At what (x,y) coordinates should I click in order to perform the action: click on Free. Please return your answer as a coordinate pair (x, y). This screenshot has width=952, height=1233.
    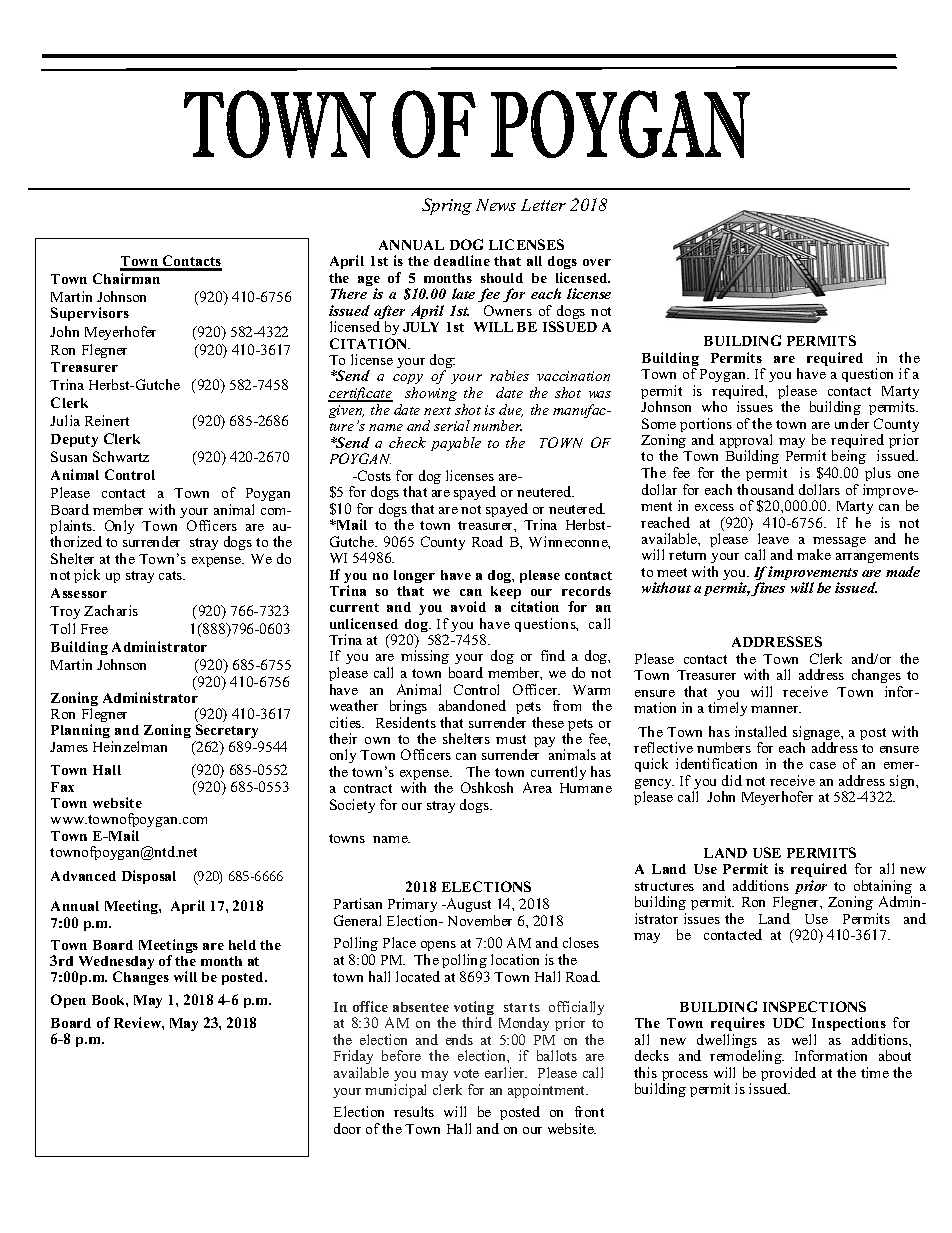
    Looking at the image, I should click on (94, 629).
